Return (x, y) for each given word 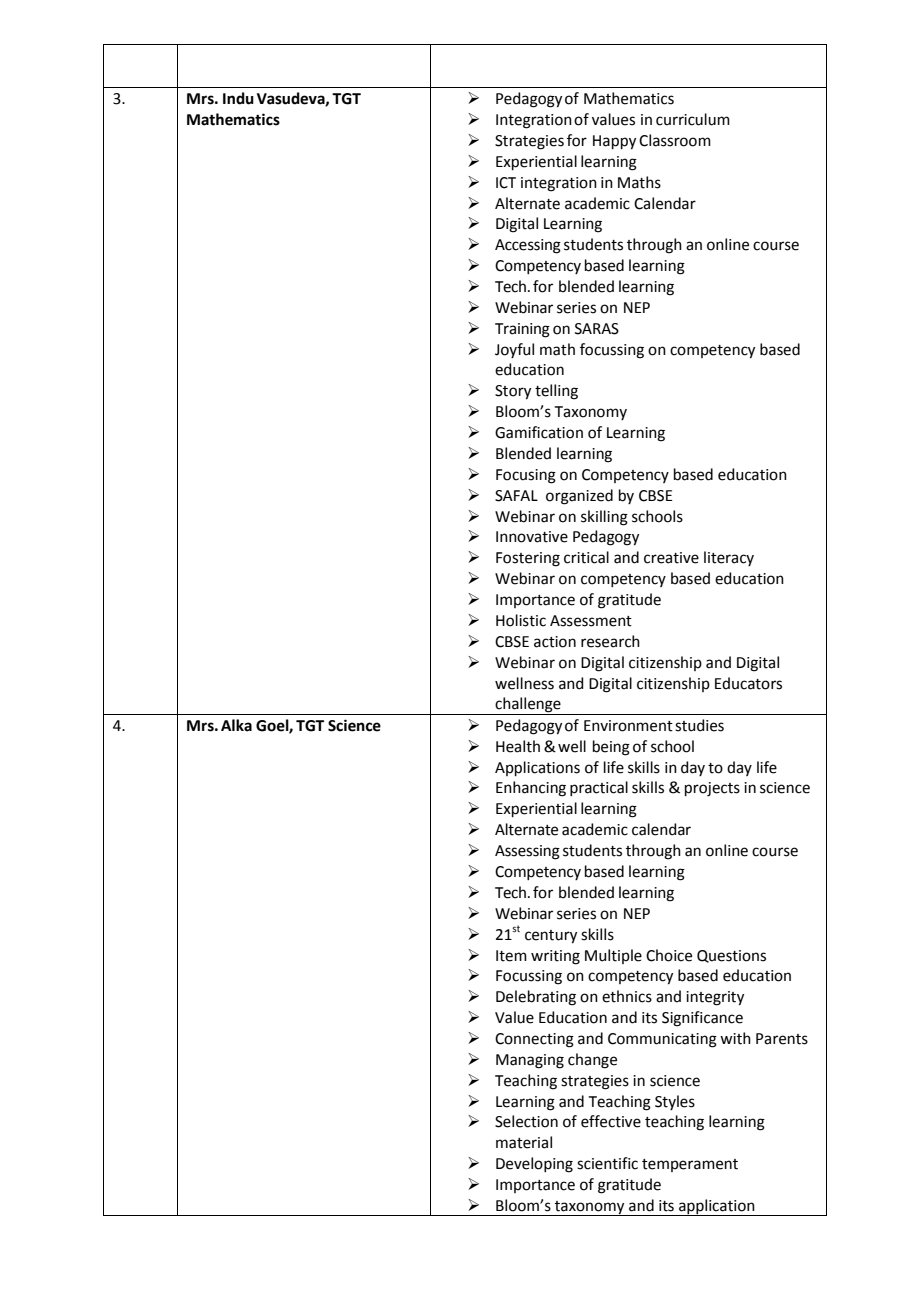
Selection (526, 1121)
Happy (614, 142)
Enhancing (531, 789)
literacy (729, 558)
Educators (748, 683)
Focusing (526, 476)
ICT (506, 183)
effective (611, 1121)
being (611, 748)
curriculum (693, 119)
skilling (604, 518)
